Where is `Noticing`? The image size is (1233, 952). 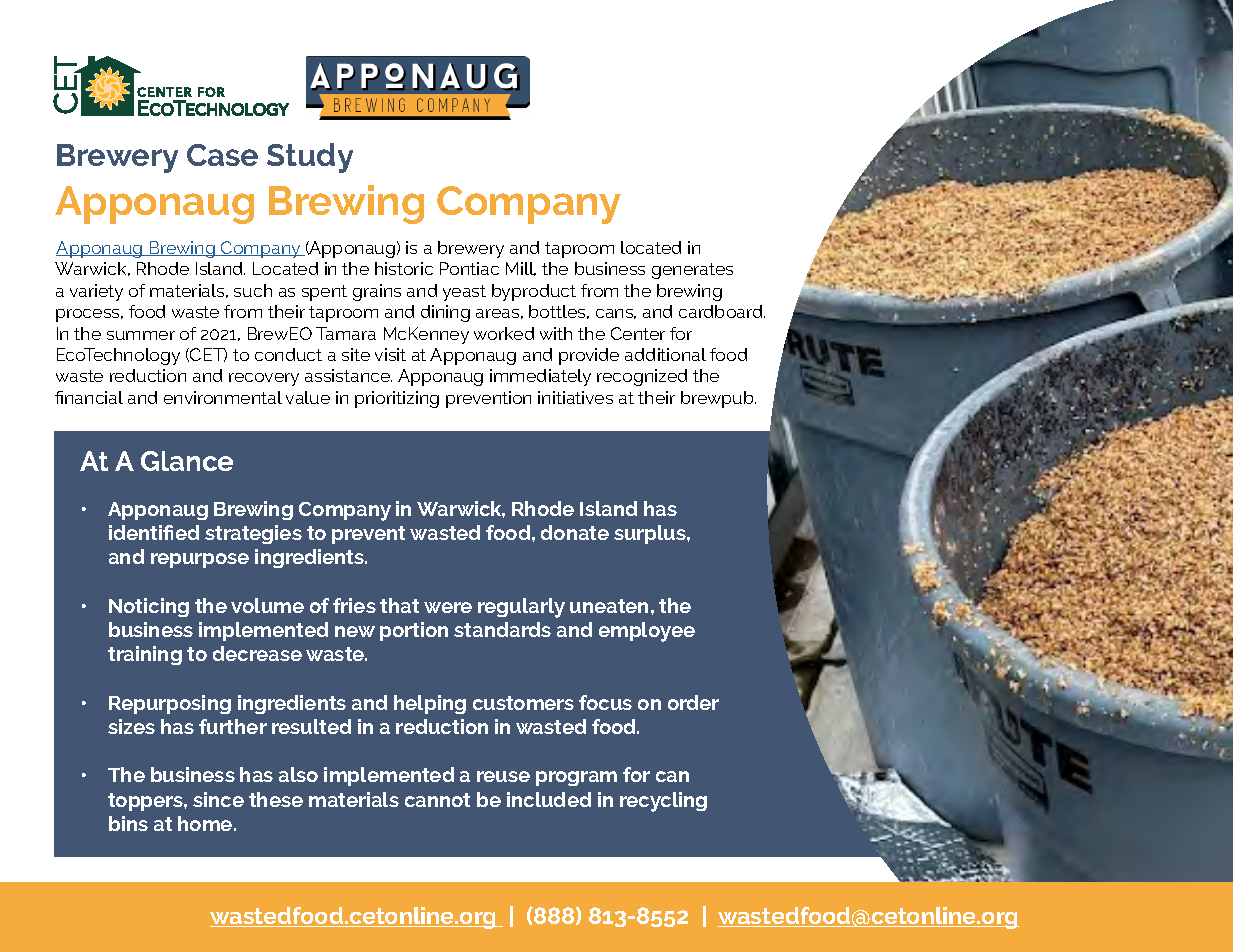 Noticing is located at coordinates (149, 607).
